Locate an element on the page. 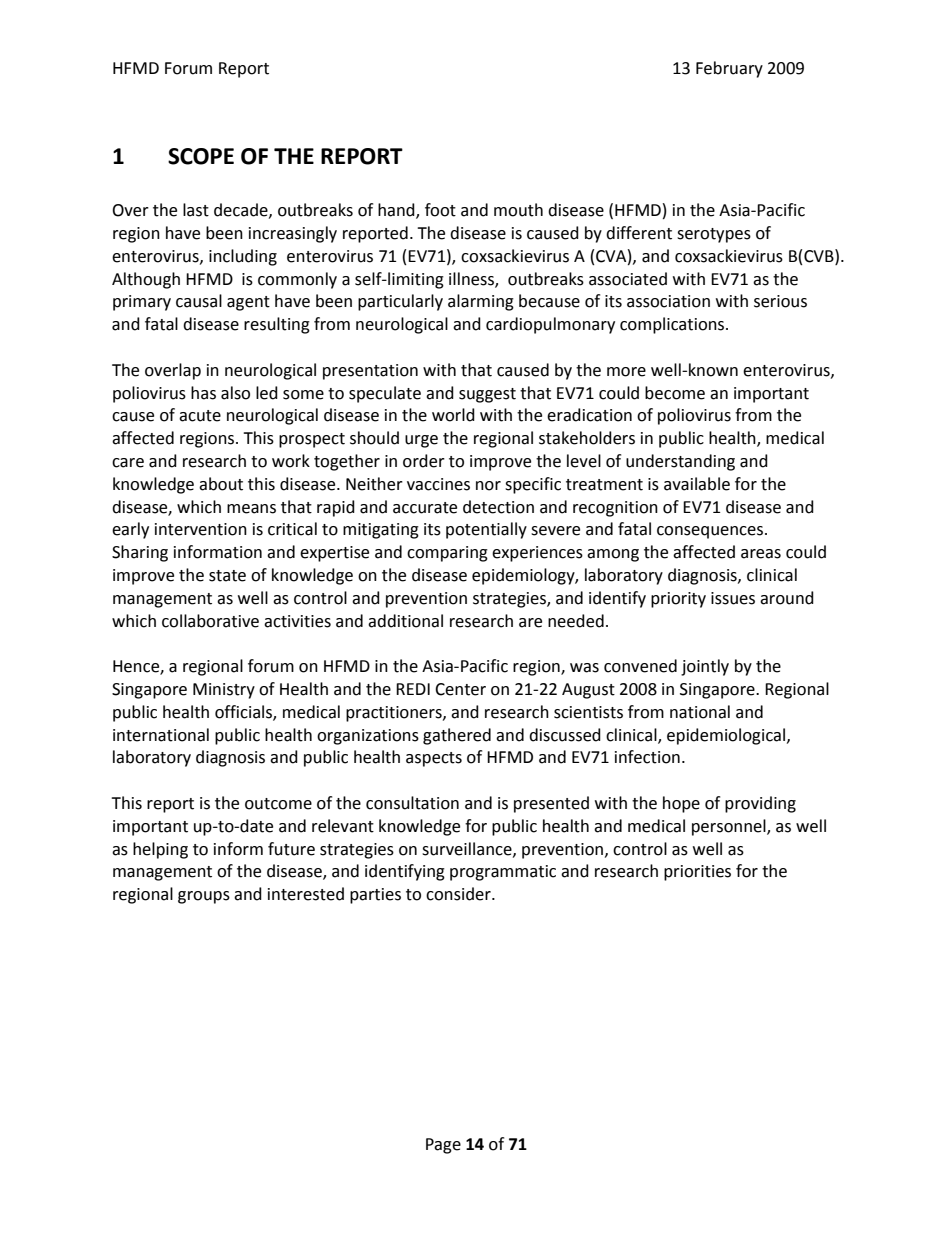  foot is located at coordinates (440, 210).
